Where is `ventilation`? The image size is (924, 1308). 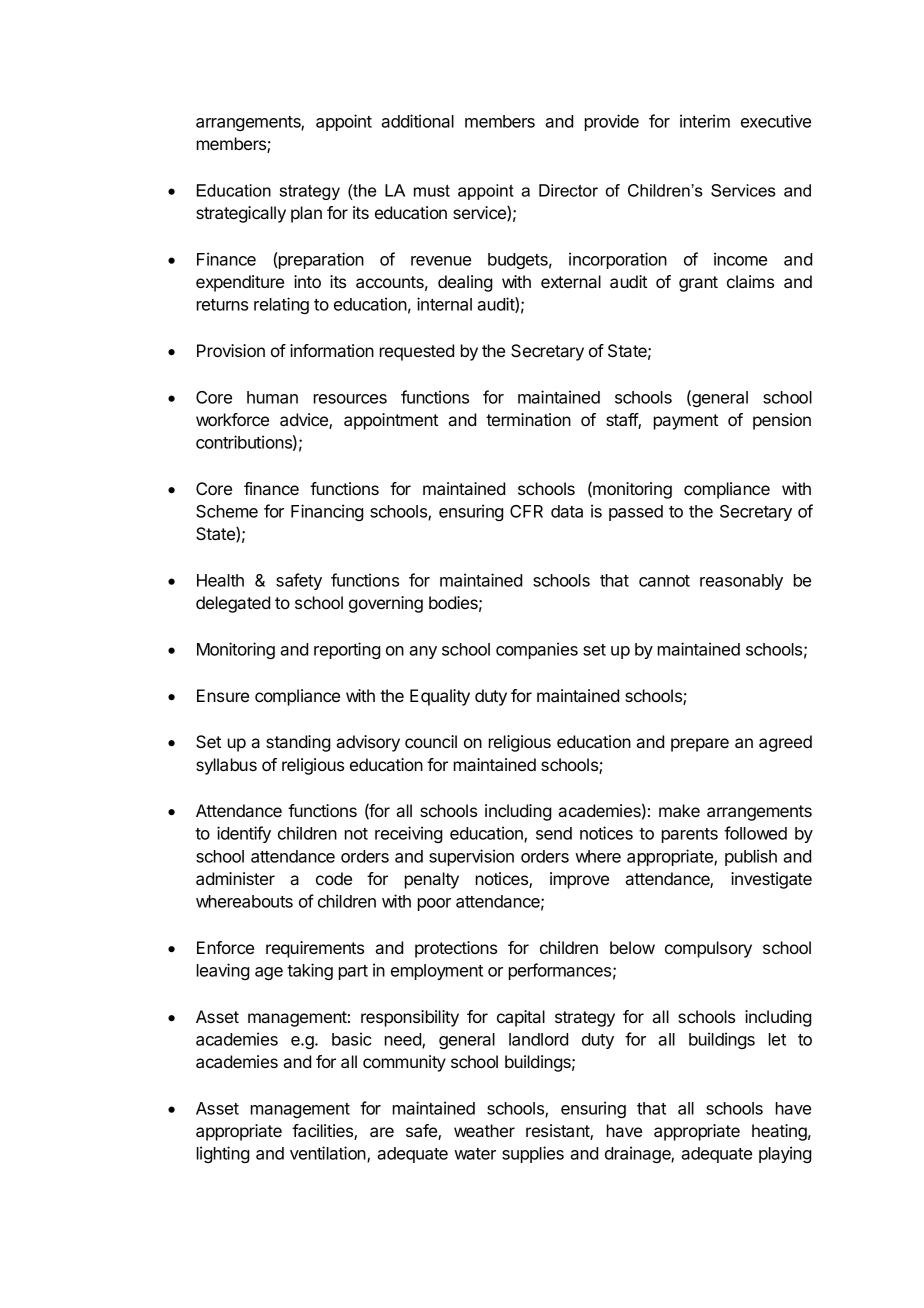
ventilation is located at coordinates (329, 1154).
